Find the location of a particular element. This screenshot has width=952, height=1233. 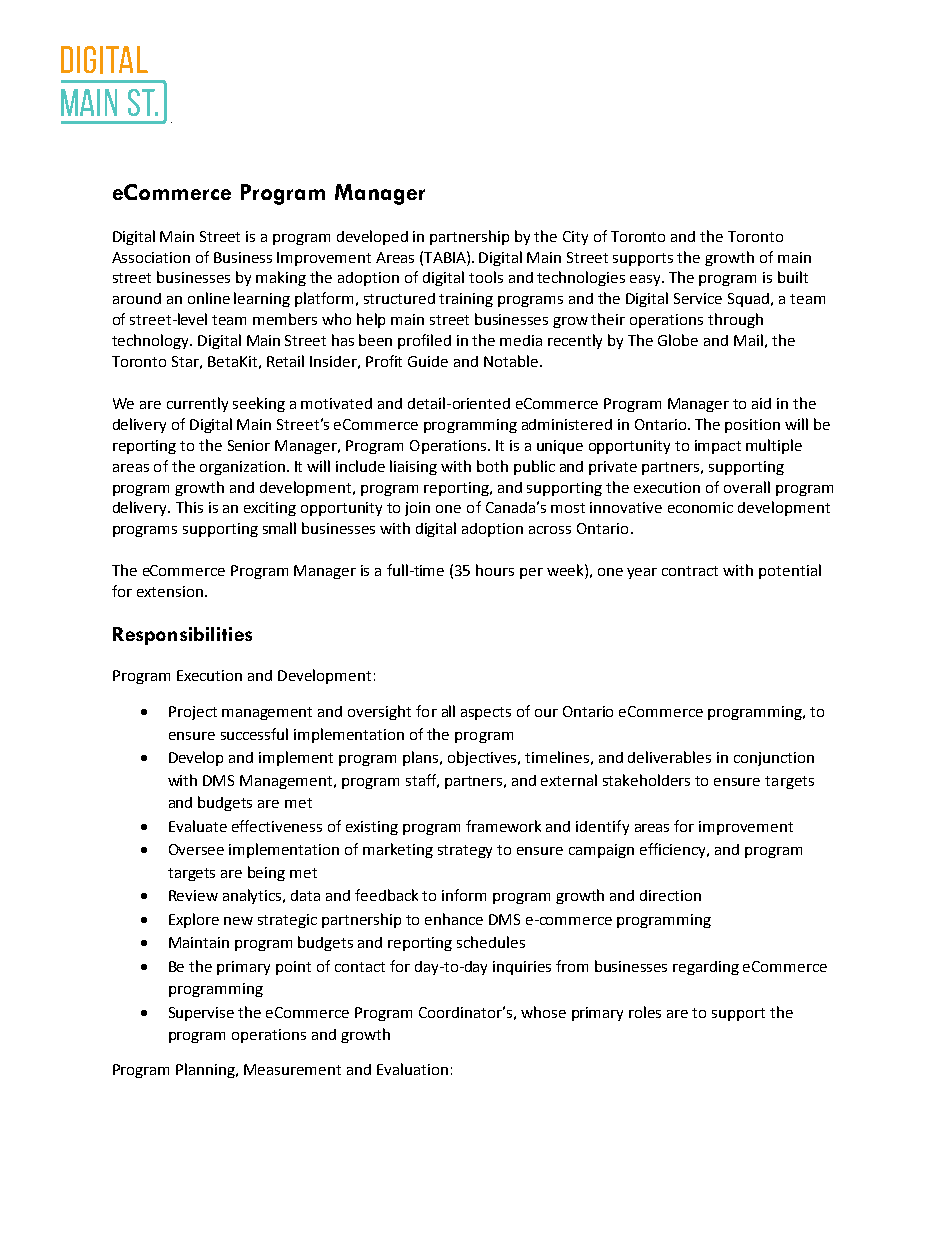

Evaluation is located at coordinates (412, 1069).
